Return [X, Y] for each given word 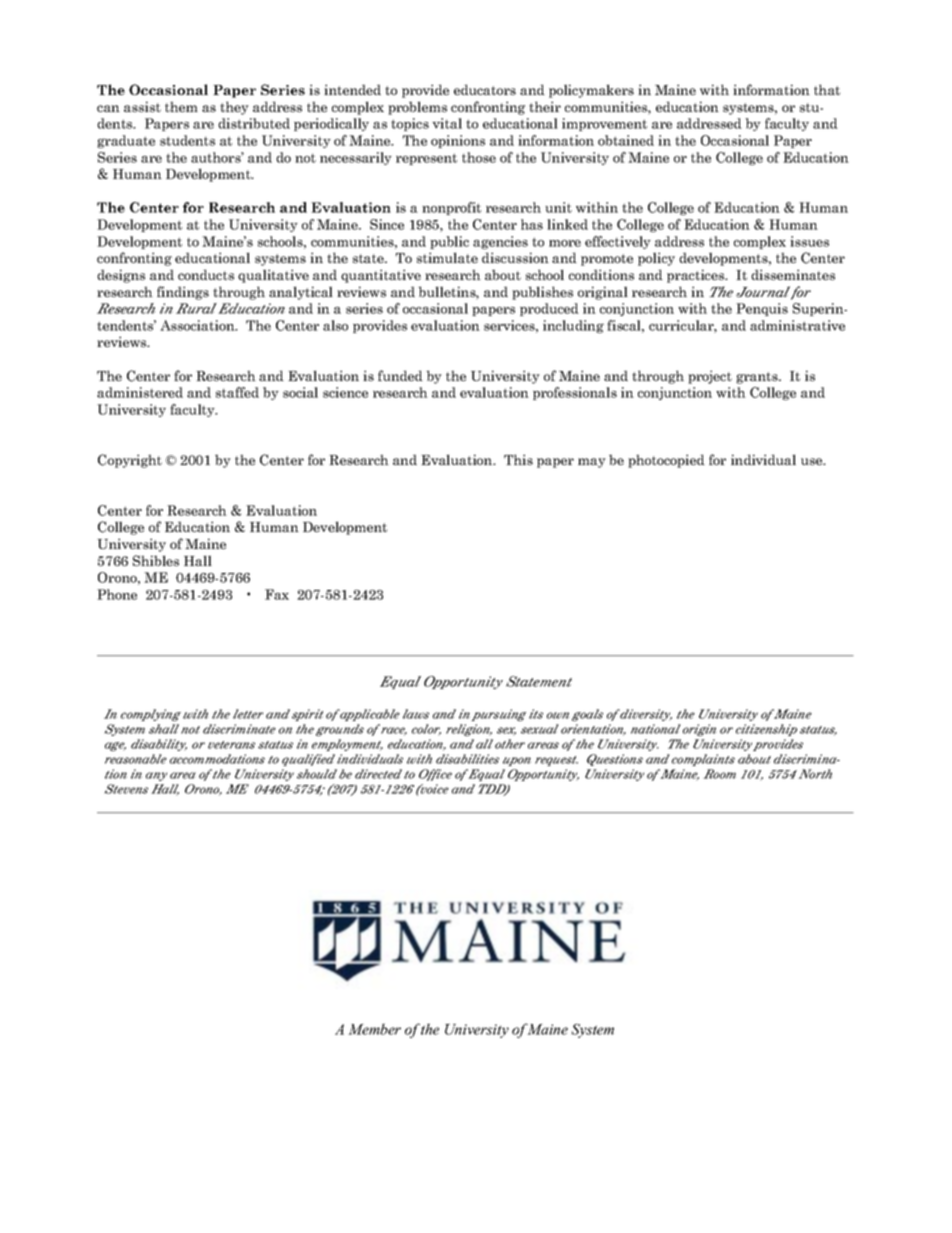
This [518, 459]
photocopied [666, 461]
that [827, 89]
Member [374, 1029]
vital [447, 123]
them [181, 106]
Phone [117, 594]
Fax [277, 594]
